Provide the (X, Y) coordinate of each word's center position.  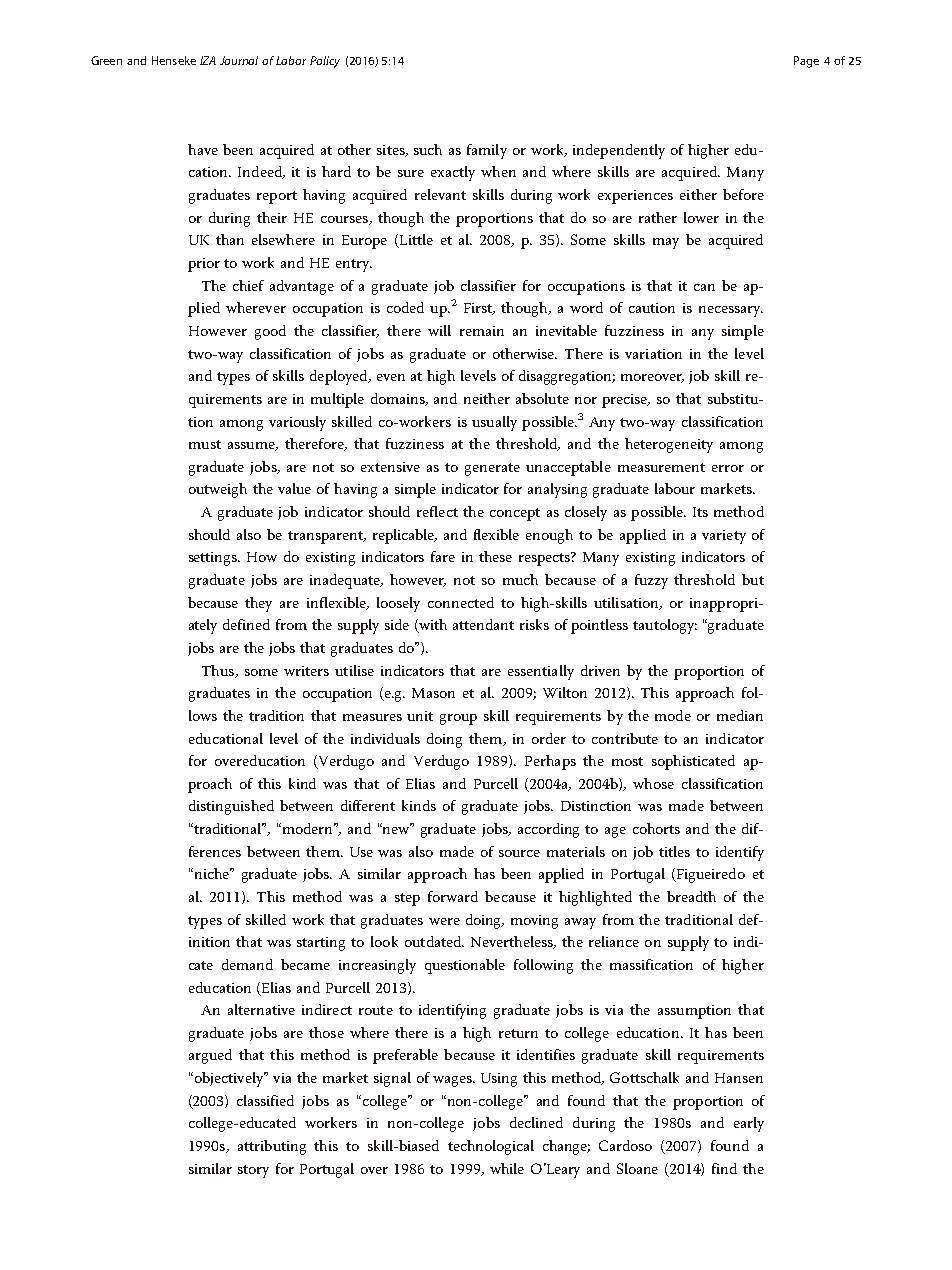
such (428, 149)
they (258, 604)
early (749, 1124)
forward (453, 896)
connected (461, 602)
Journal (239, 60)
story (253, 1171)
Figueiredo (710, 875)
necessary (731, 311)
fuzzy (651, 581)
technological (491, 1147)
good (270, 332)
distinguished (231, 807)
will (439, 330)
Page (806, 62)
